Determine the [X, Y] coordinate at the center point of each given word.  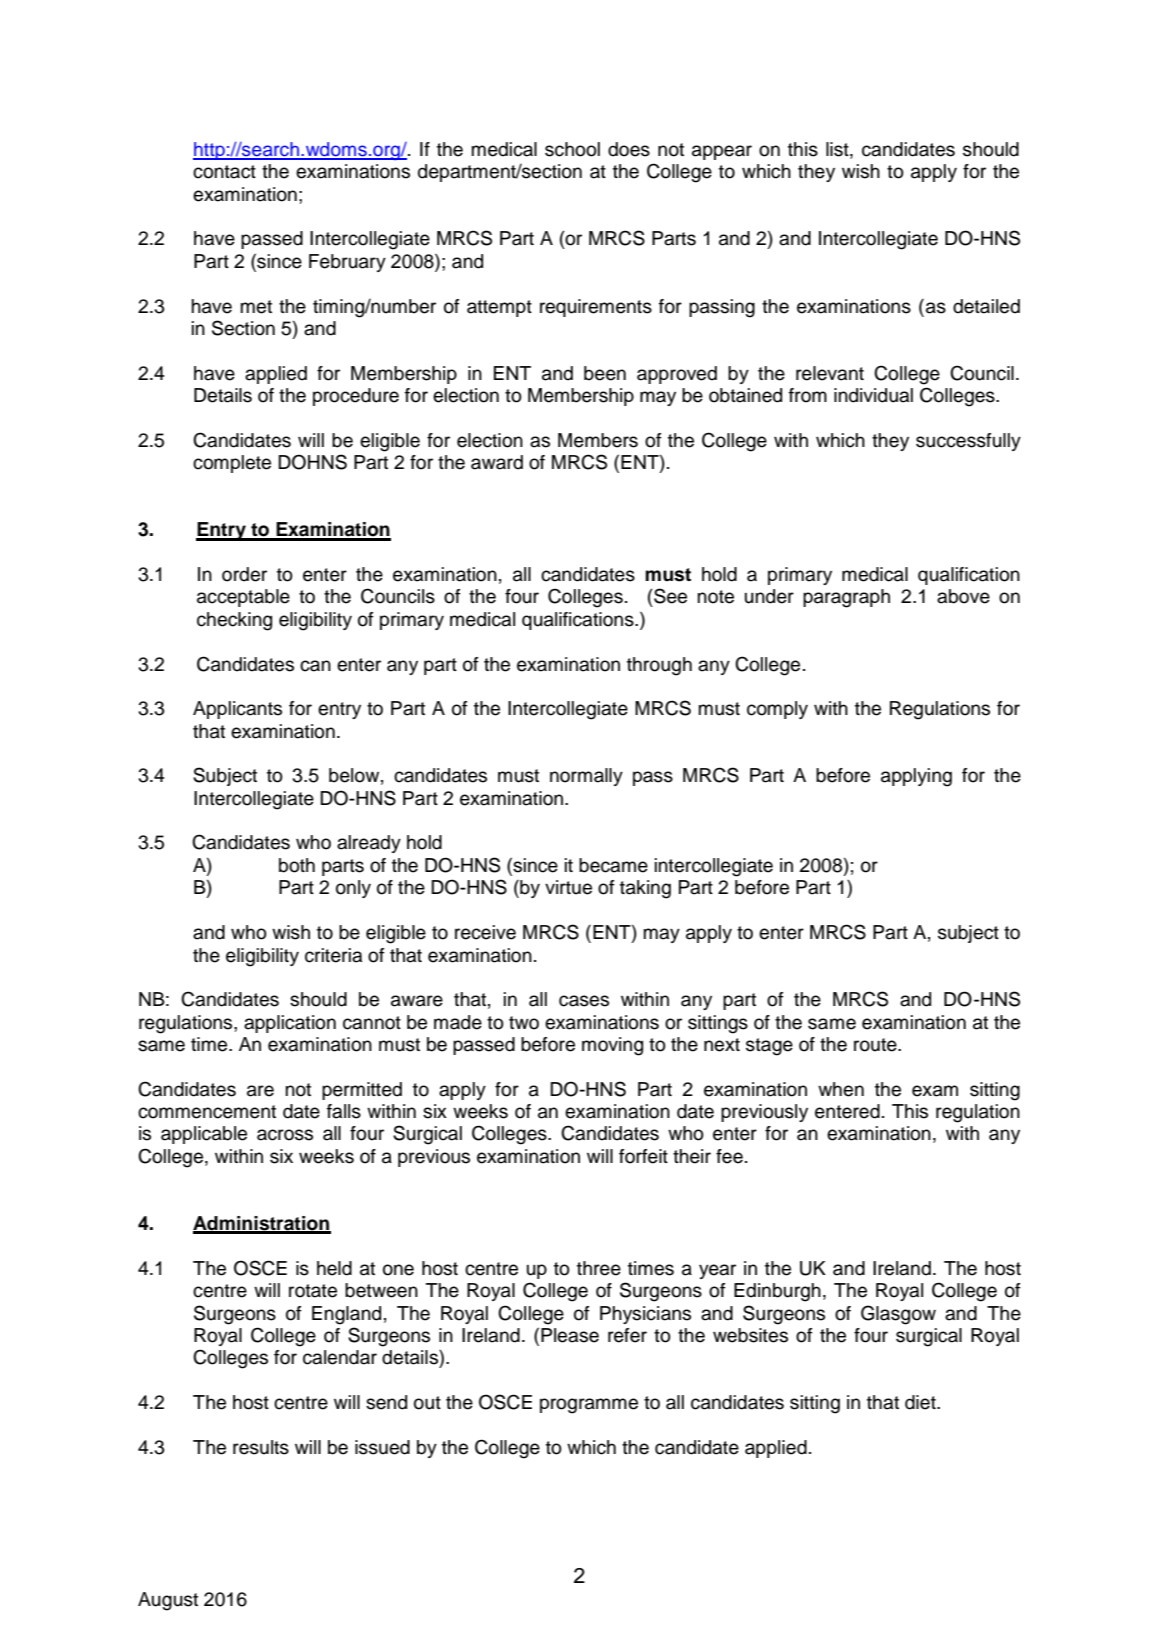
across [285, 1135]
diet [921, 1402]
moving [612, 1046]
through [659, 666]
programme [589, 1406]
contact [224, 172]
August [168, 1601]
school [572, 149]
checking [234, 621]
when [841, 1089]
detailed [986, 306]
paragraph [846, 598]
